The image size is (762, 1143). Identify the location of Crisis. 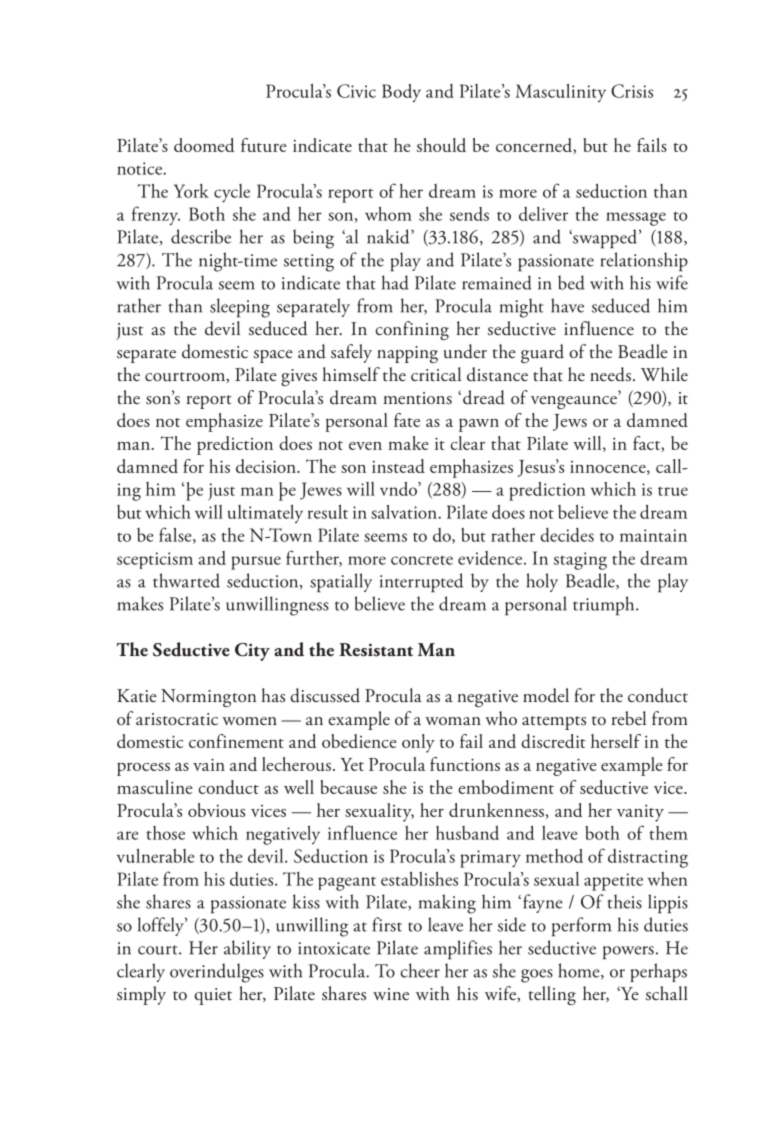
(632, 91).
